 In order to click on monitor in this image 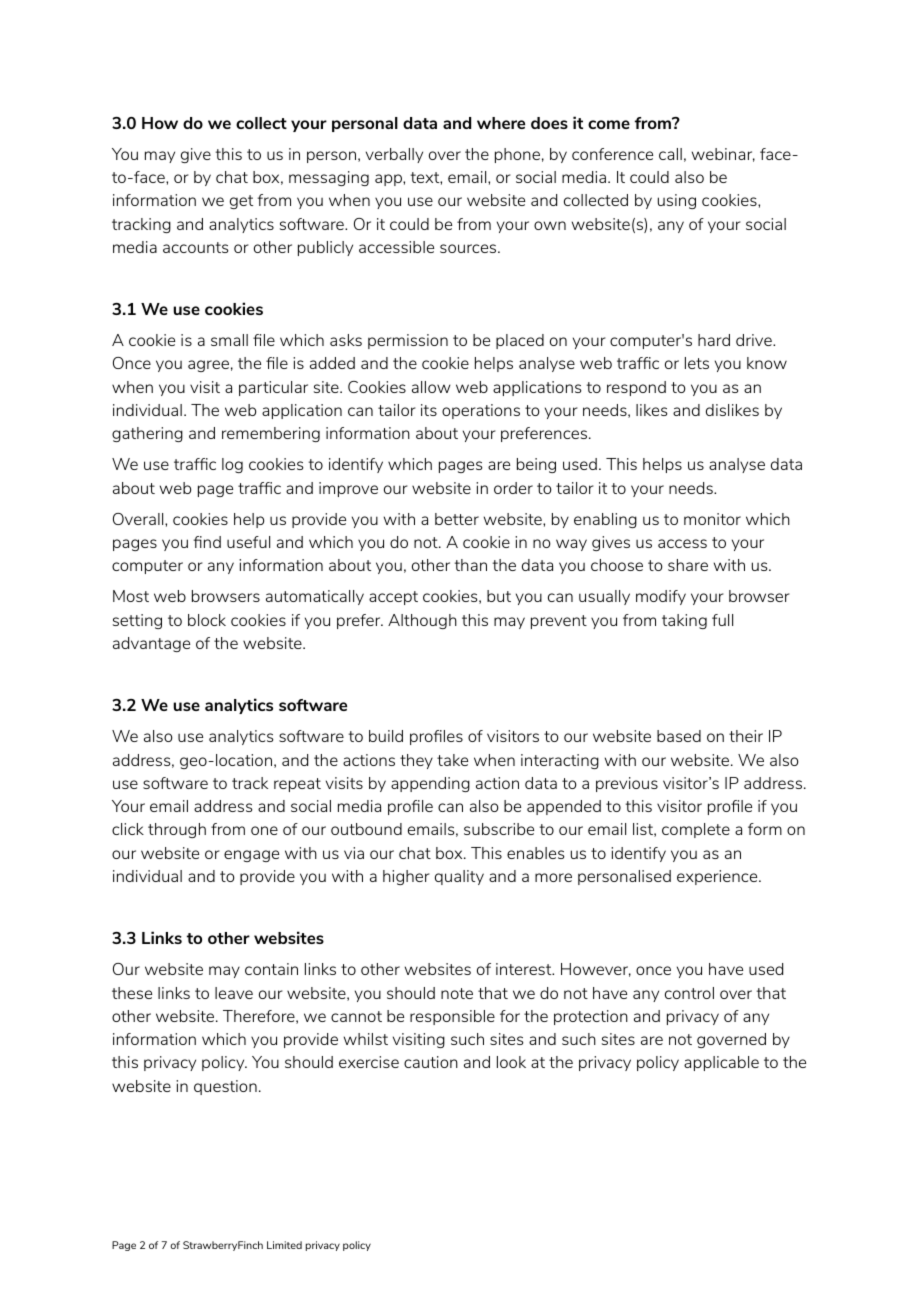, I will do `click(712, 519)`.
